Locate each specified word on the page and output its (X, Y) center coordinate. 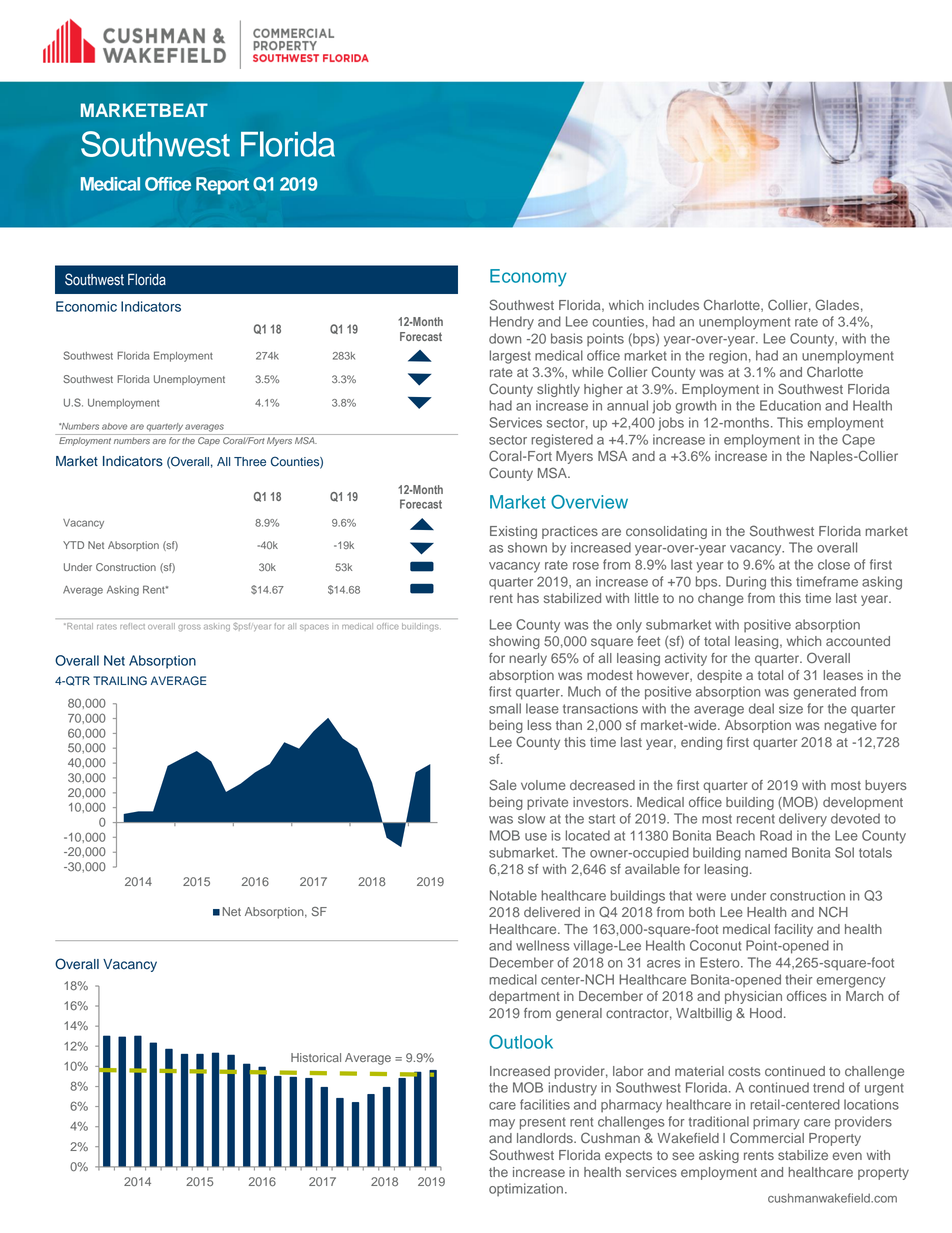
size (791, 708)
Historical (316, 1057)
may (502, 1124)
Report (222, 186)
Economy (528, 278)
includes (674, 305)
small (505, 708)
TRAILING (120, 681)
